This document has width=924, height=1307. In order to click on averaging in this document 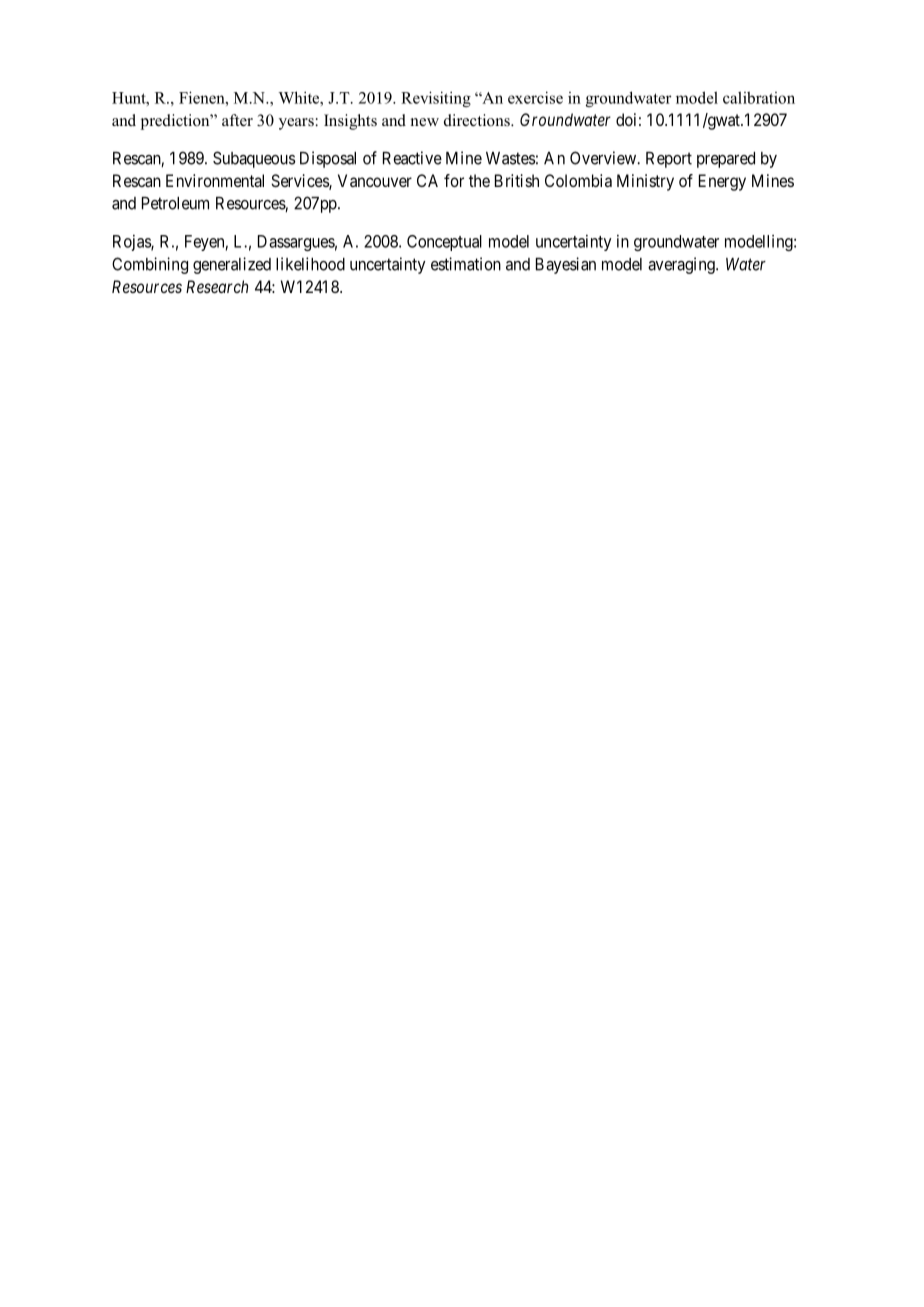, I will do `click(682, 265)`.
